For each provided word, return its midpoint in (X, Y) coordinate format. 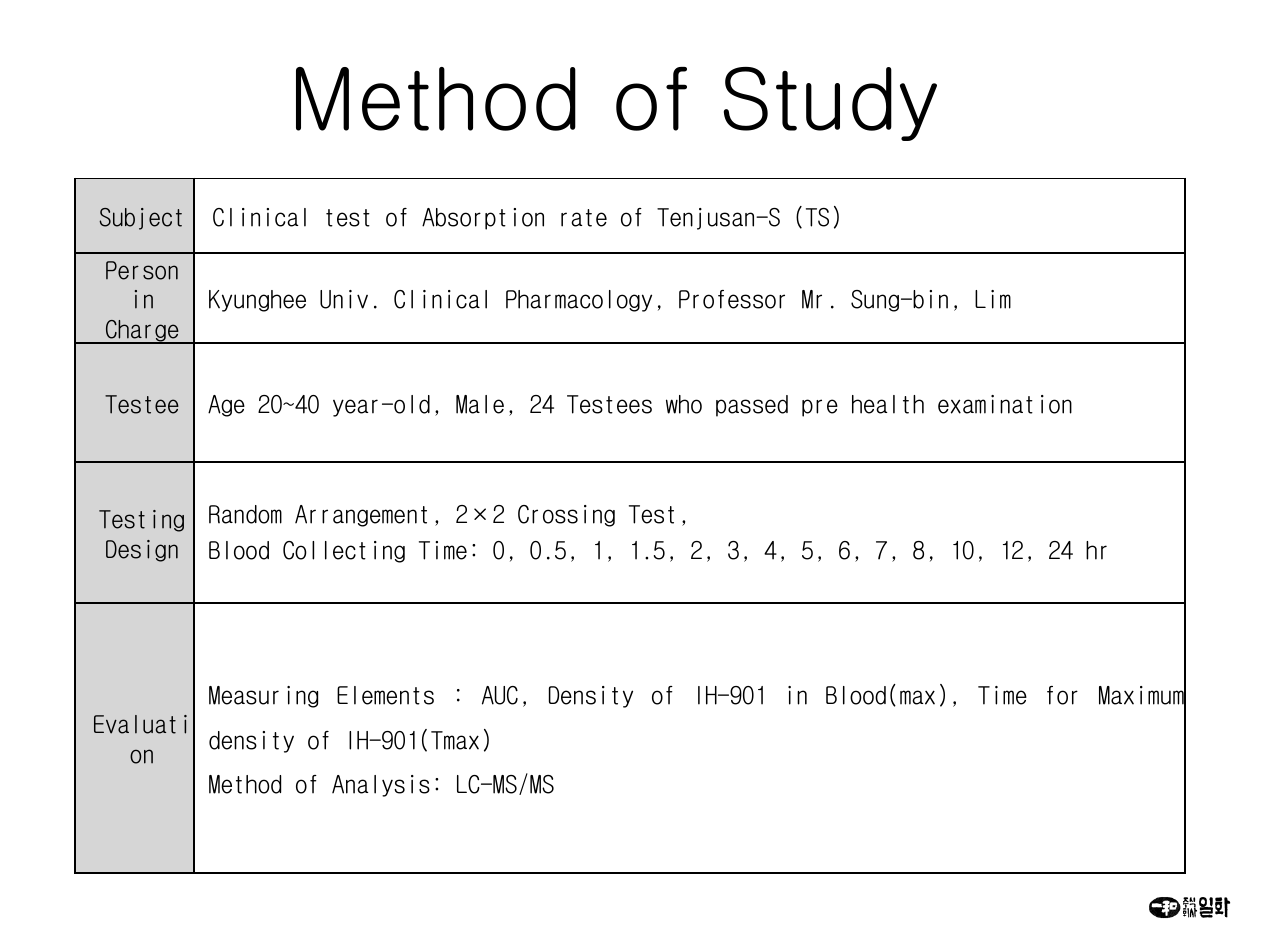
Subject (140, 219)
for (1062, 695)
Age (226, 406)
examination (1005, 404)
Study (830, 104)
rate (584, 218)
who (684, 404)
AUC (500, 695)
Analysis (381, 786)
